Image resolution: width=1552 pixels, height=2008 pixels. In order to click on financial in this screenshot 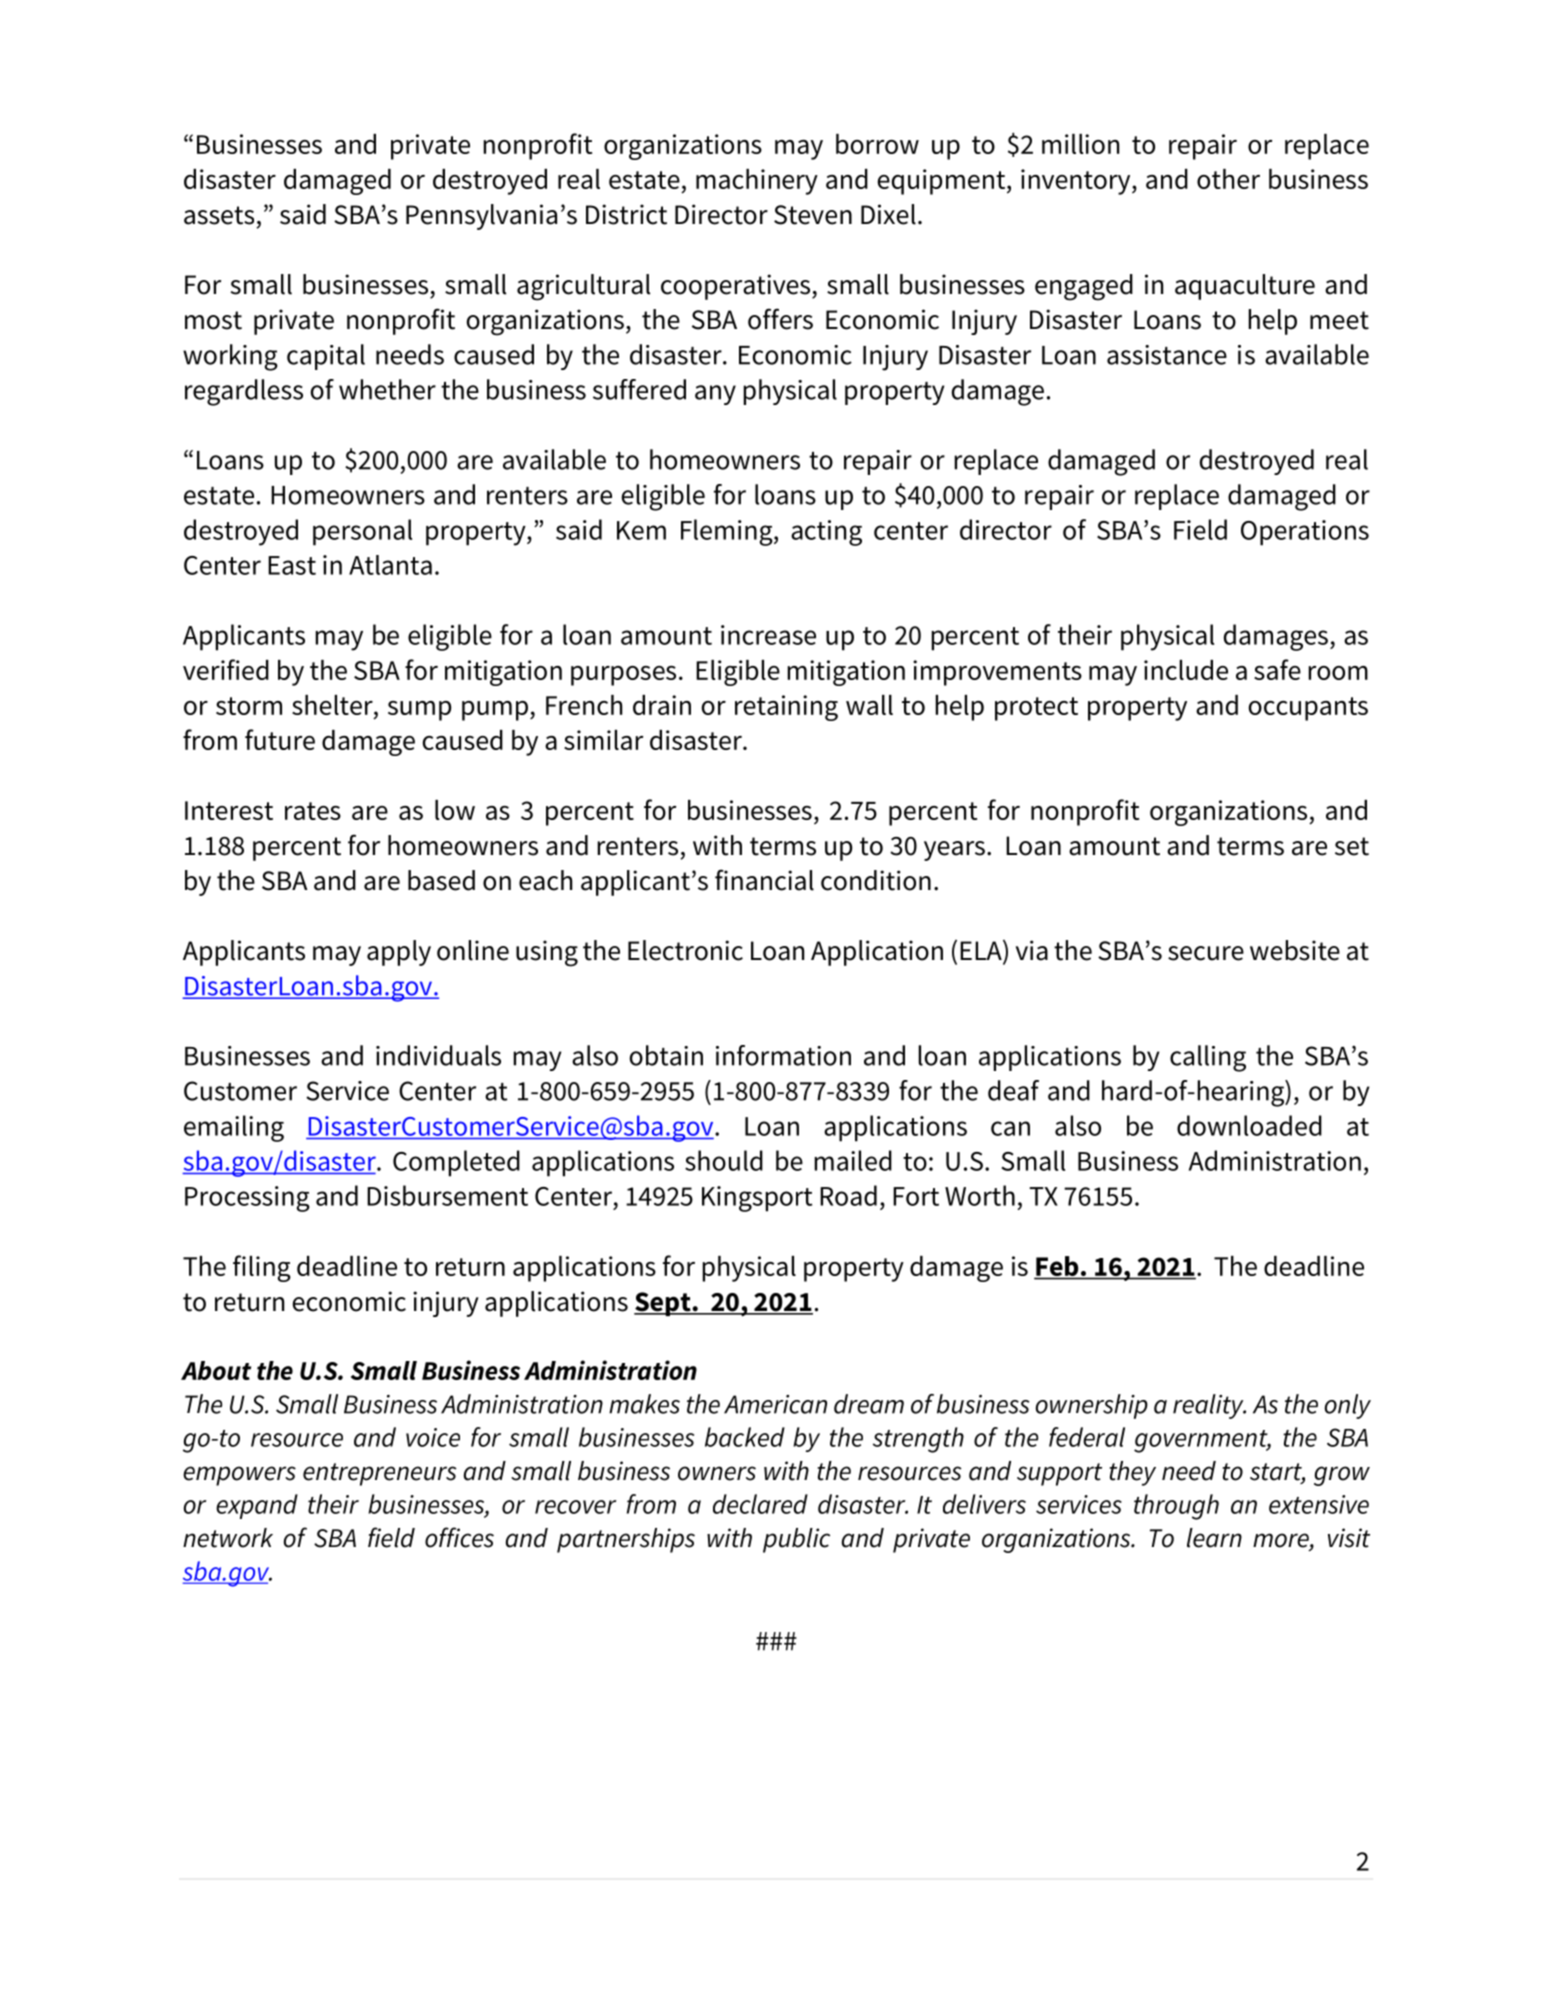, I will do `click(764, 880)`.
